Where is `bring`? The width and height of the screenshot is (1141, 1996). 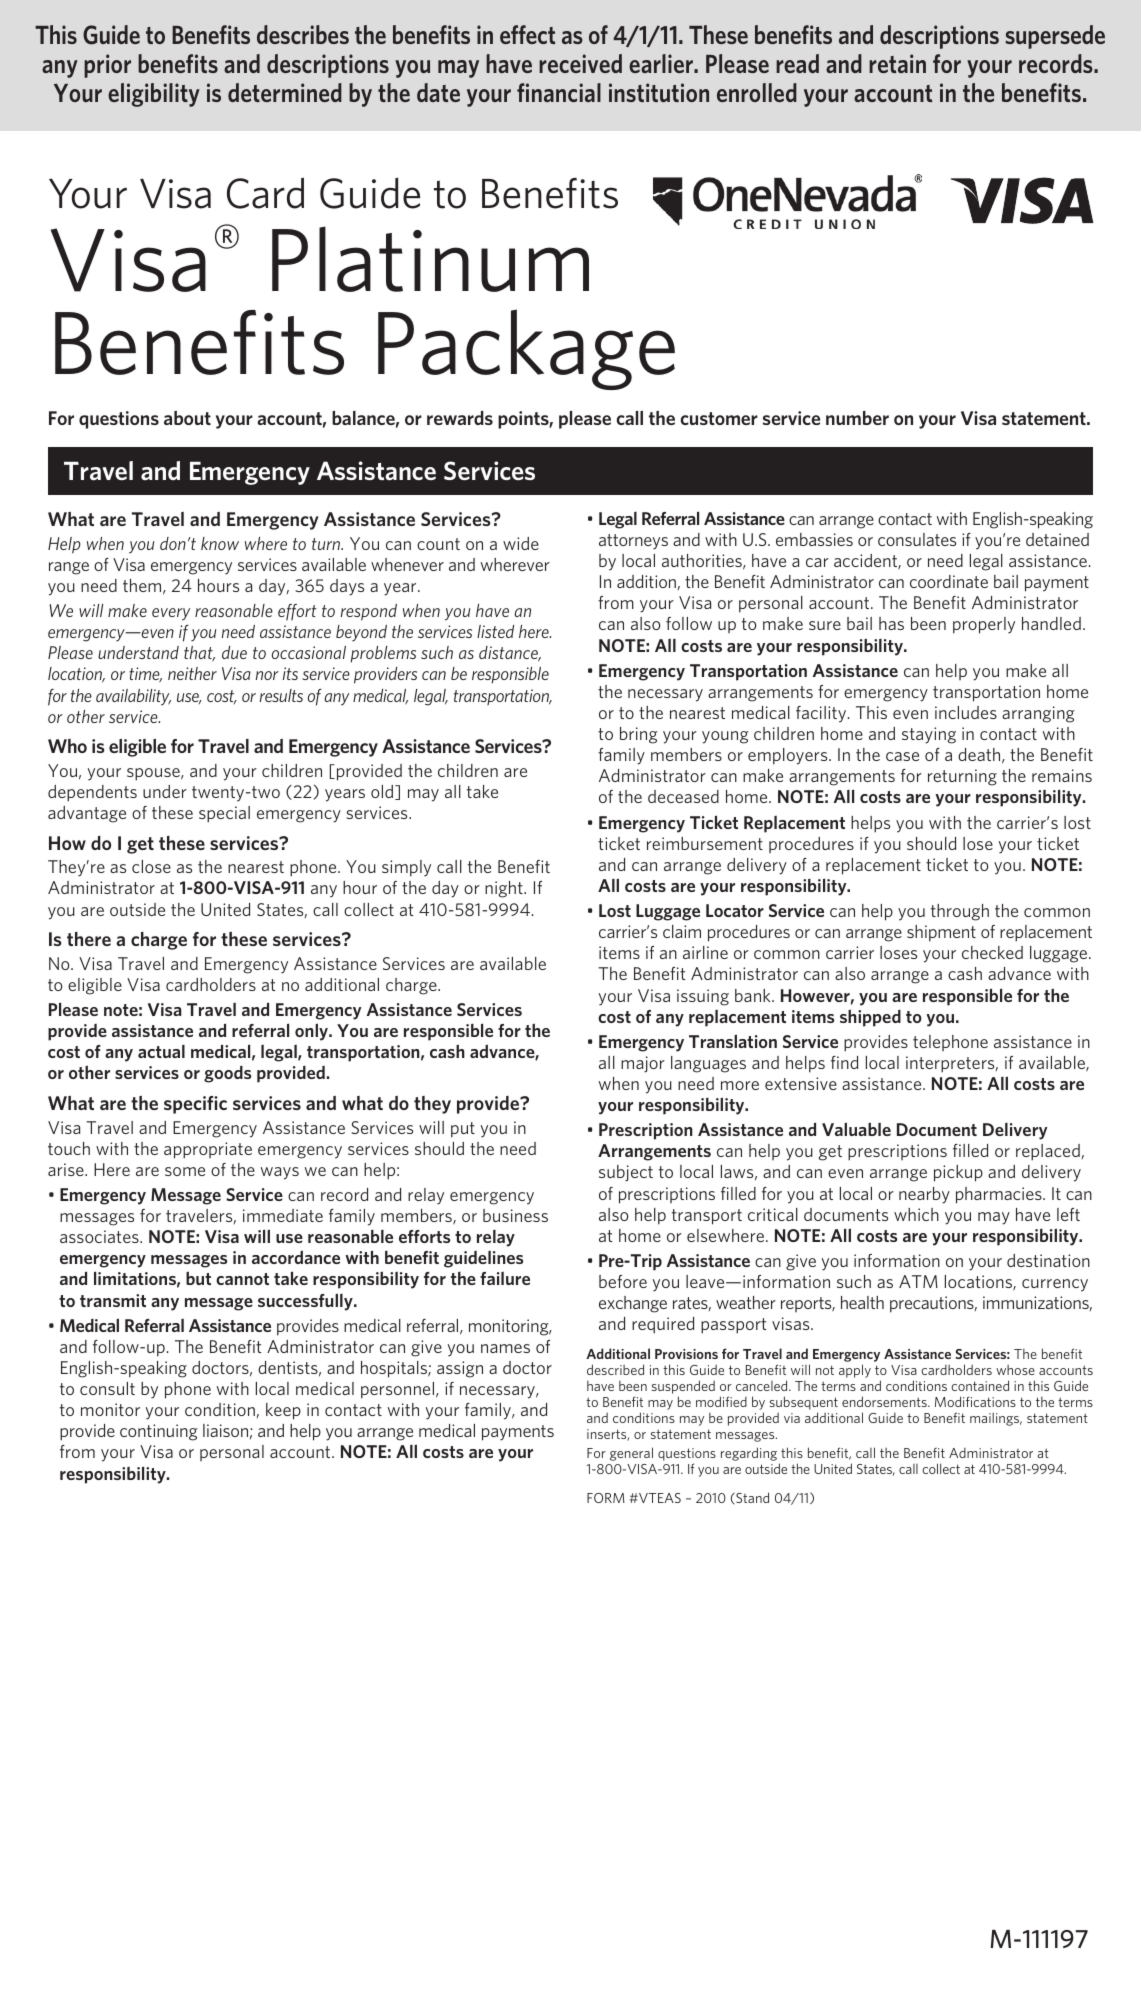
bring is located at coordinates (638, 735).
